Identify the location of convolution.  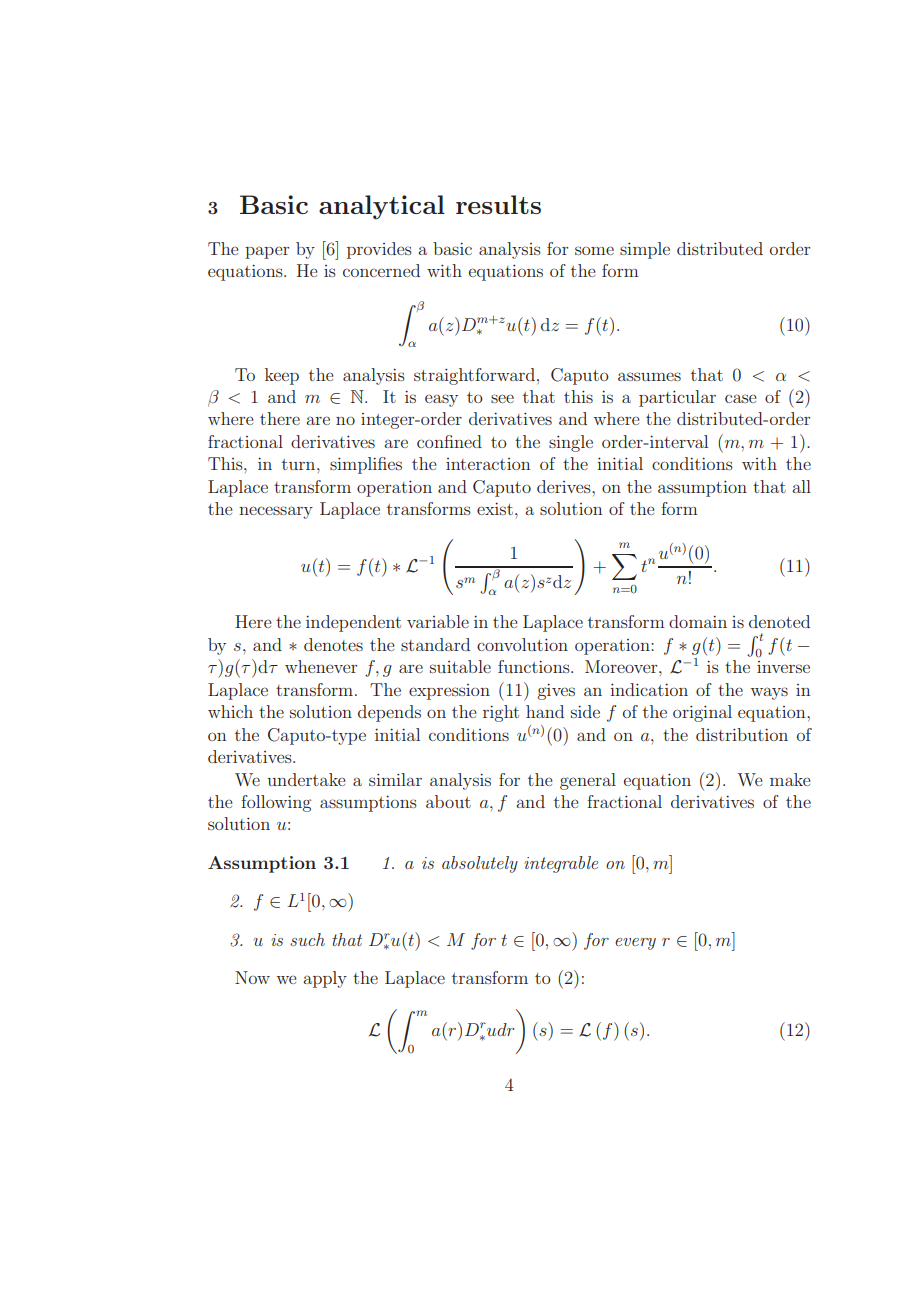
(522, 644).
